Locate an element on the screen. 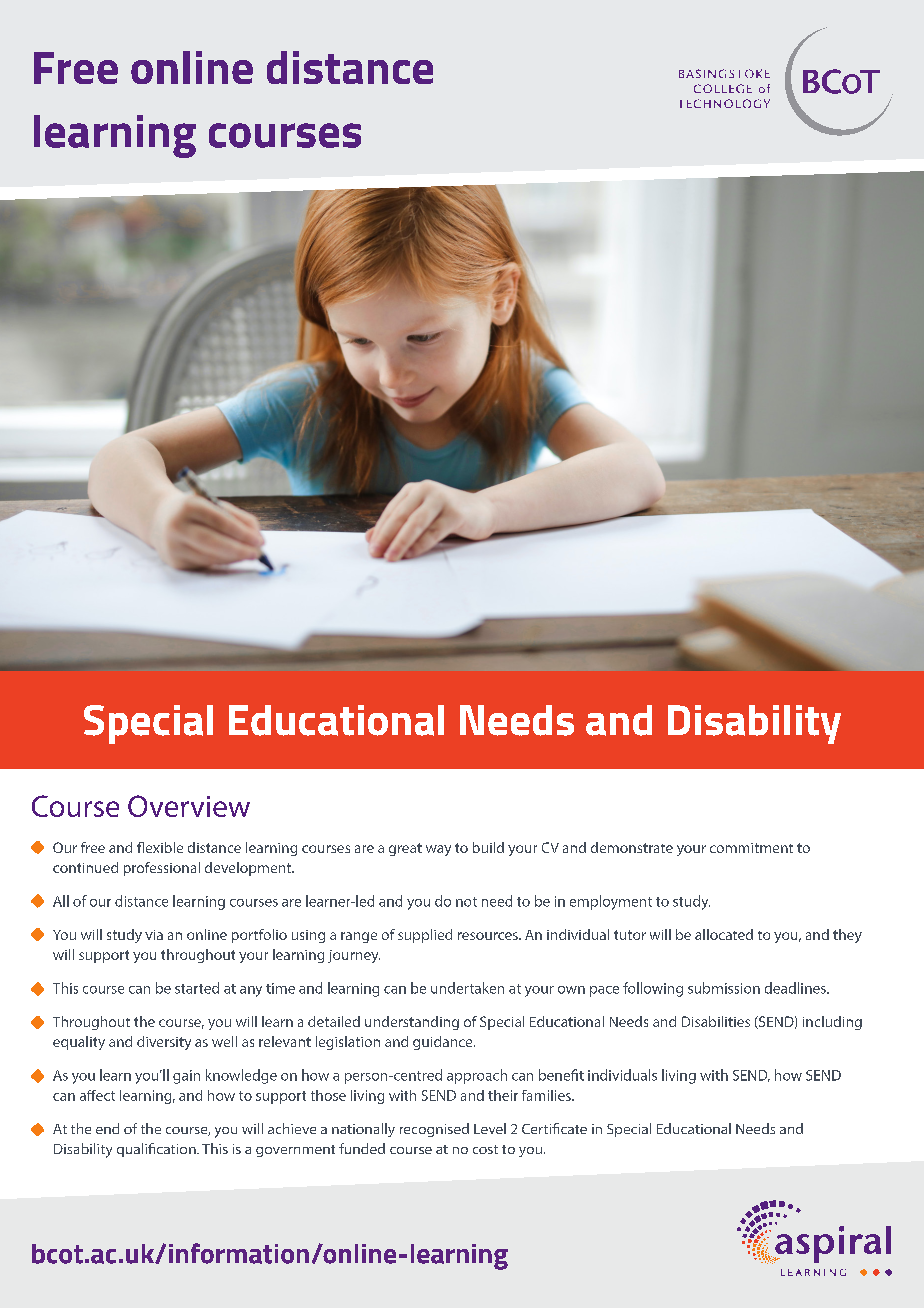 The height and width of the screenshot is (1308, 924). employment is located at coordinates (611, 902).
